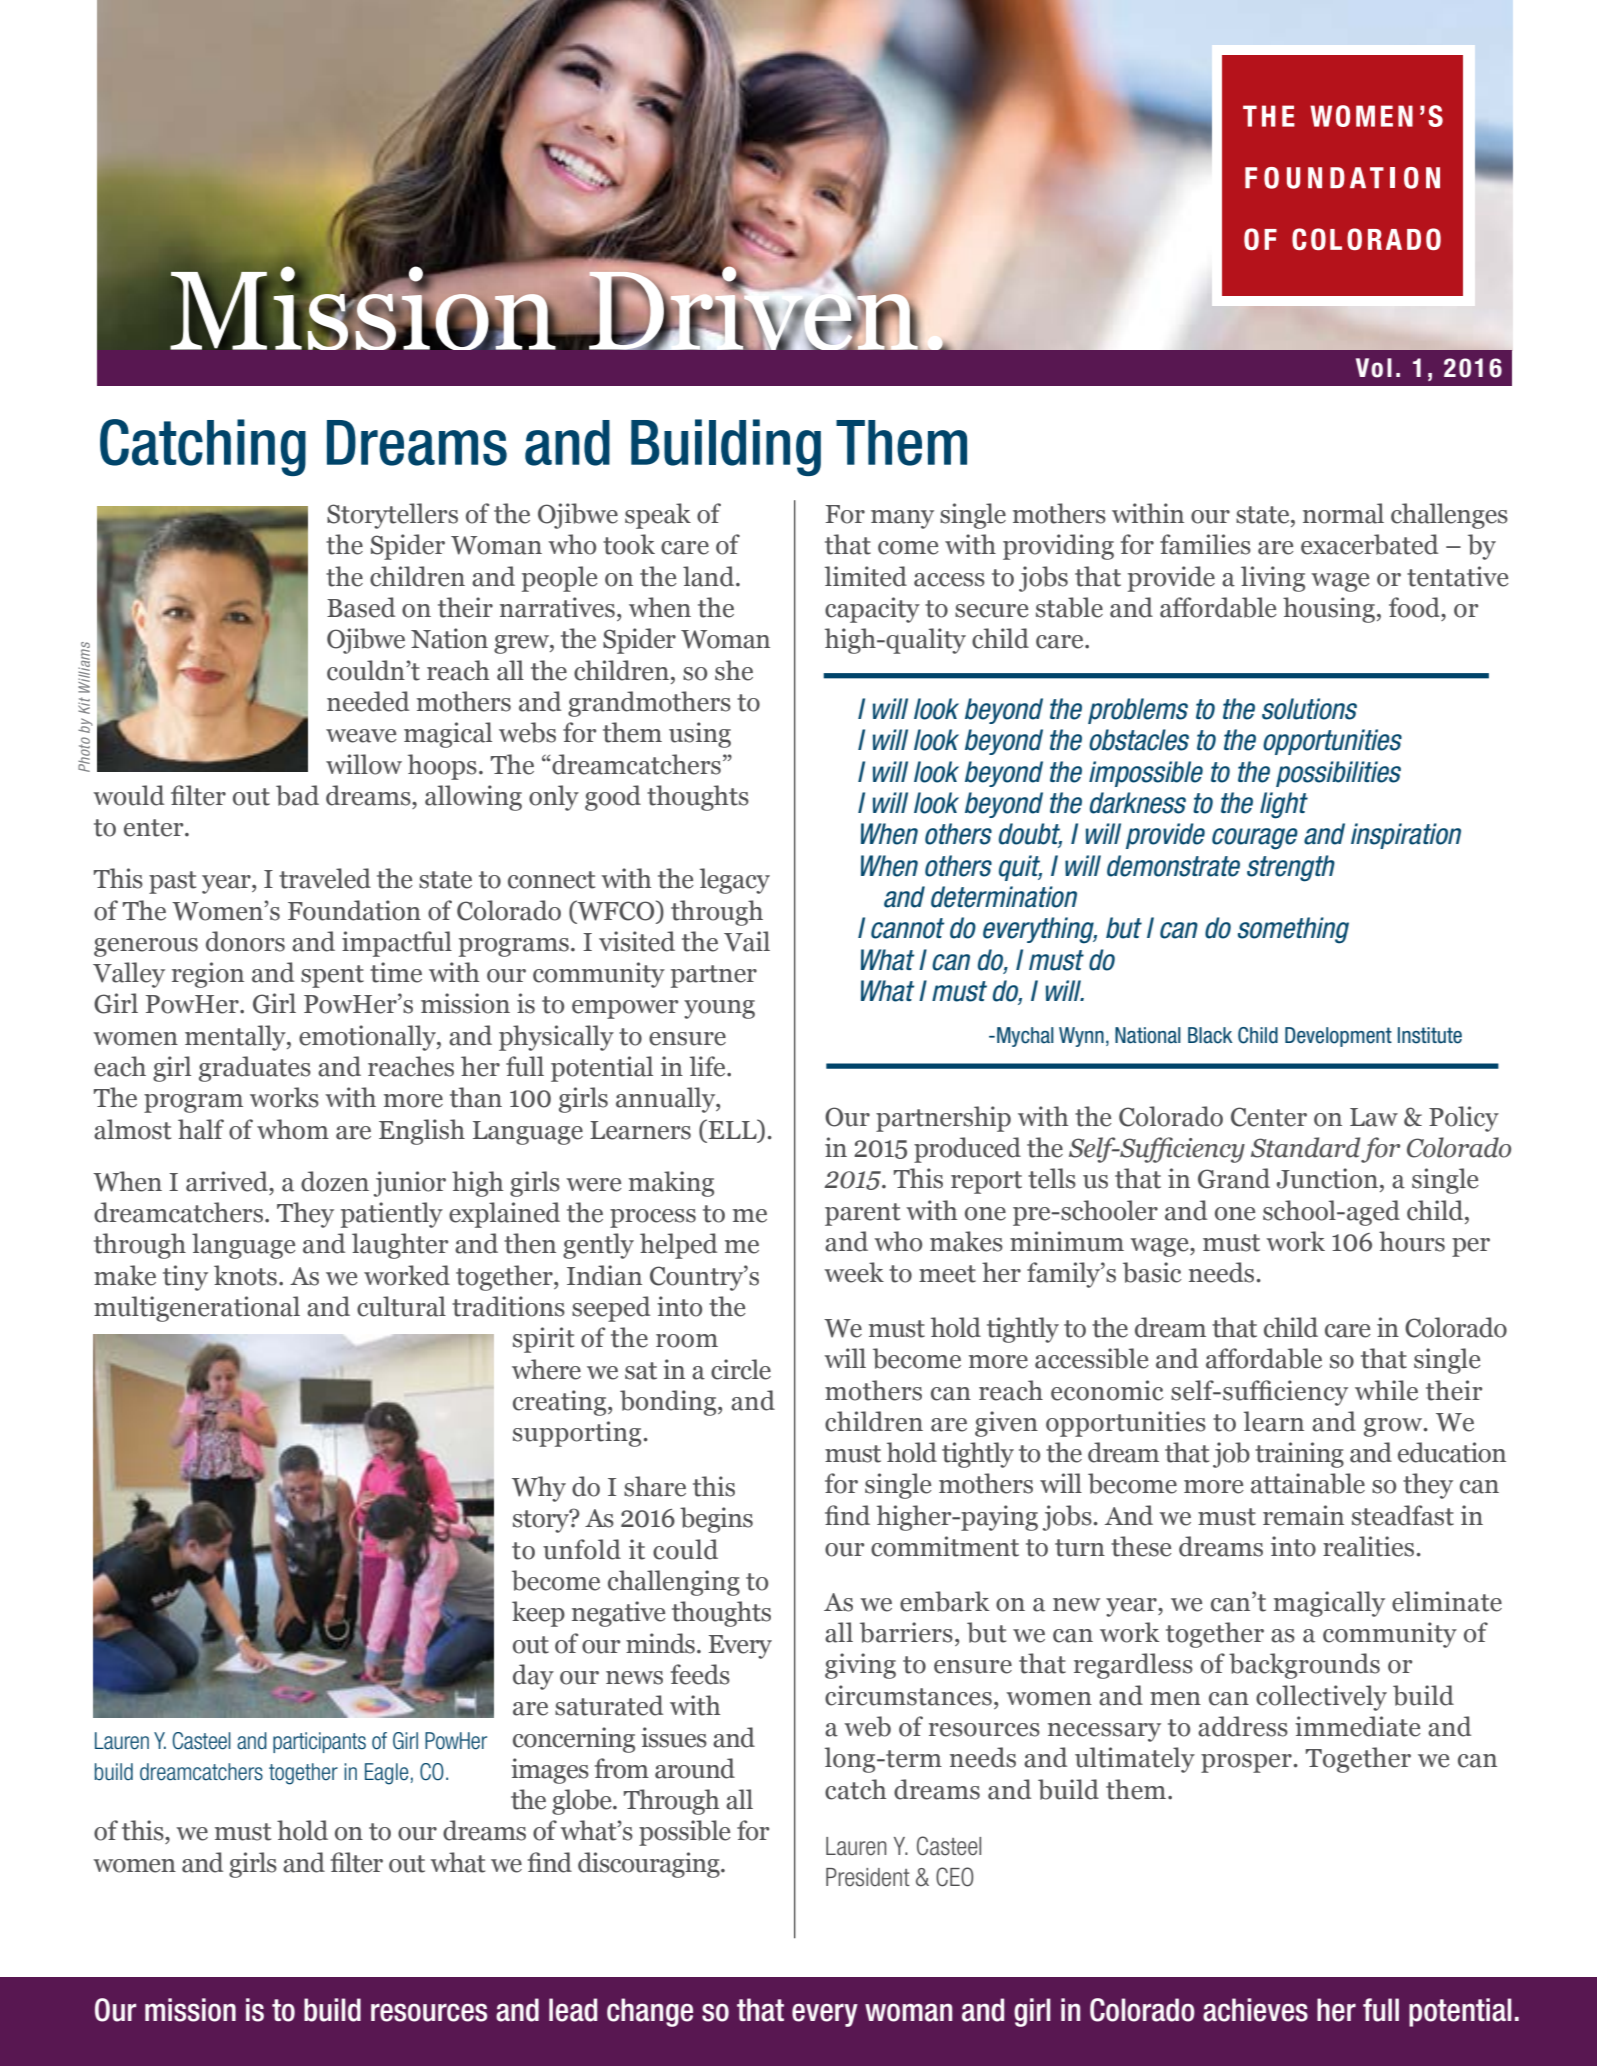 The width and height of the document is (1597, 2066). What do you see at coordinates (361, 607) in the document?
I see `Based` at bounding box center [361, 607].
